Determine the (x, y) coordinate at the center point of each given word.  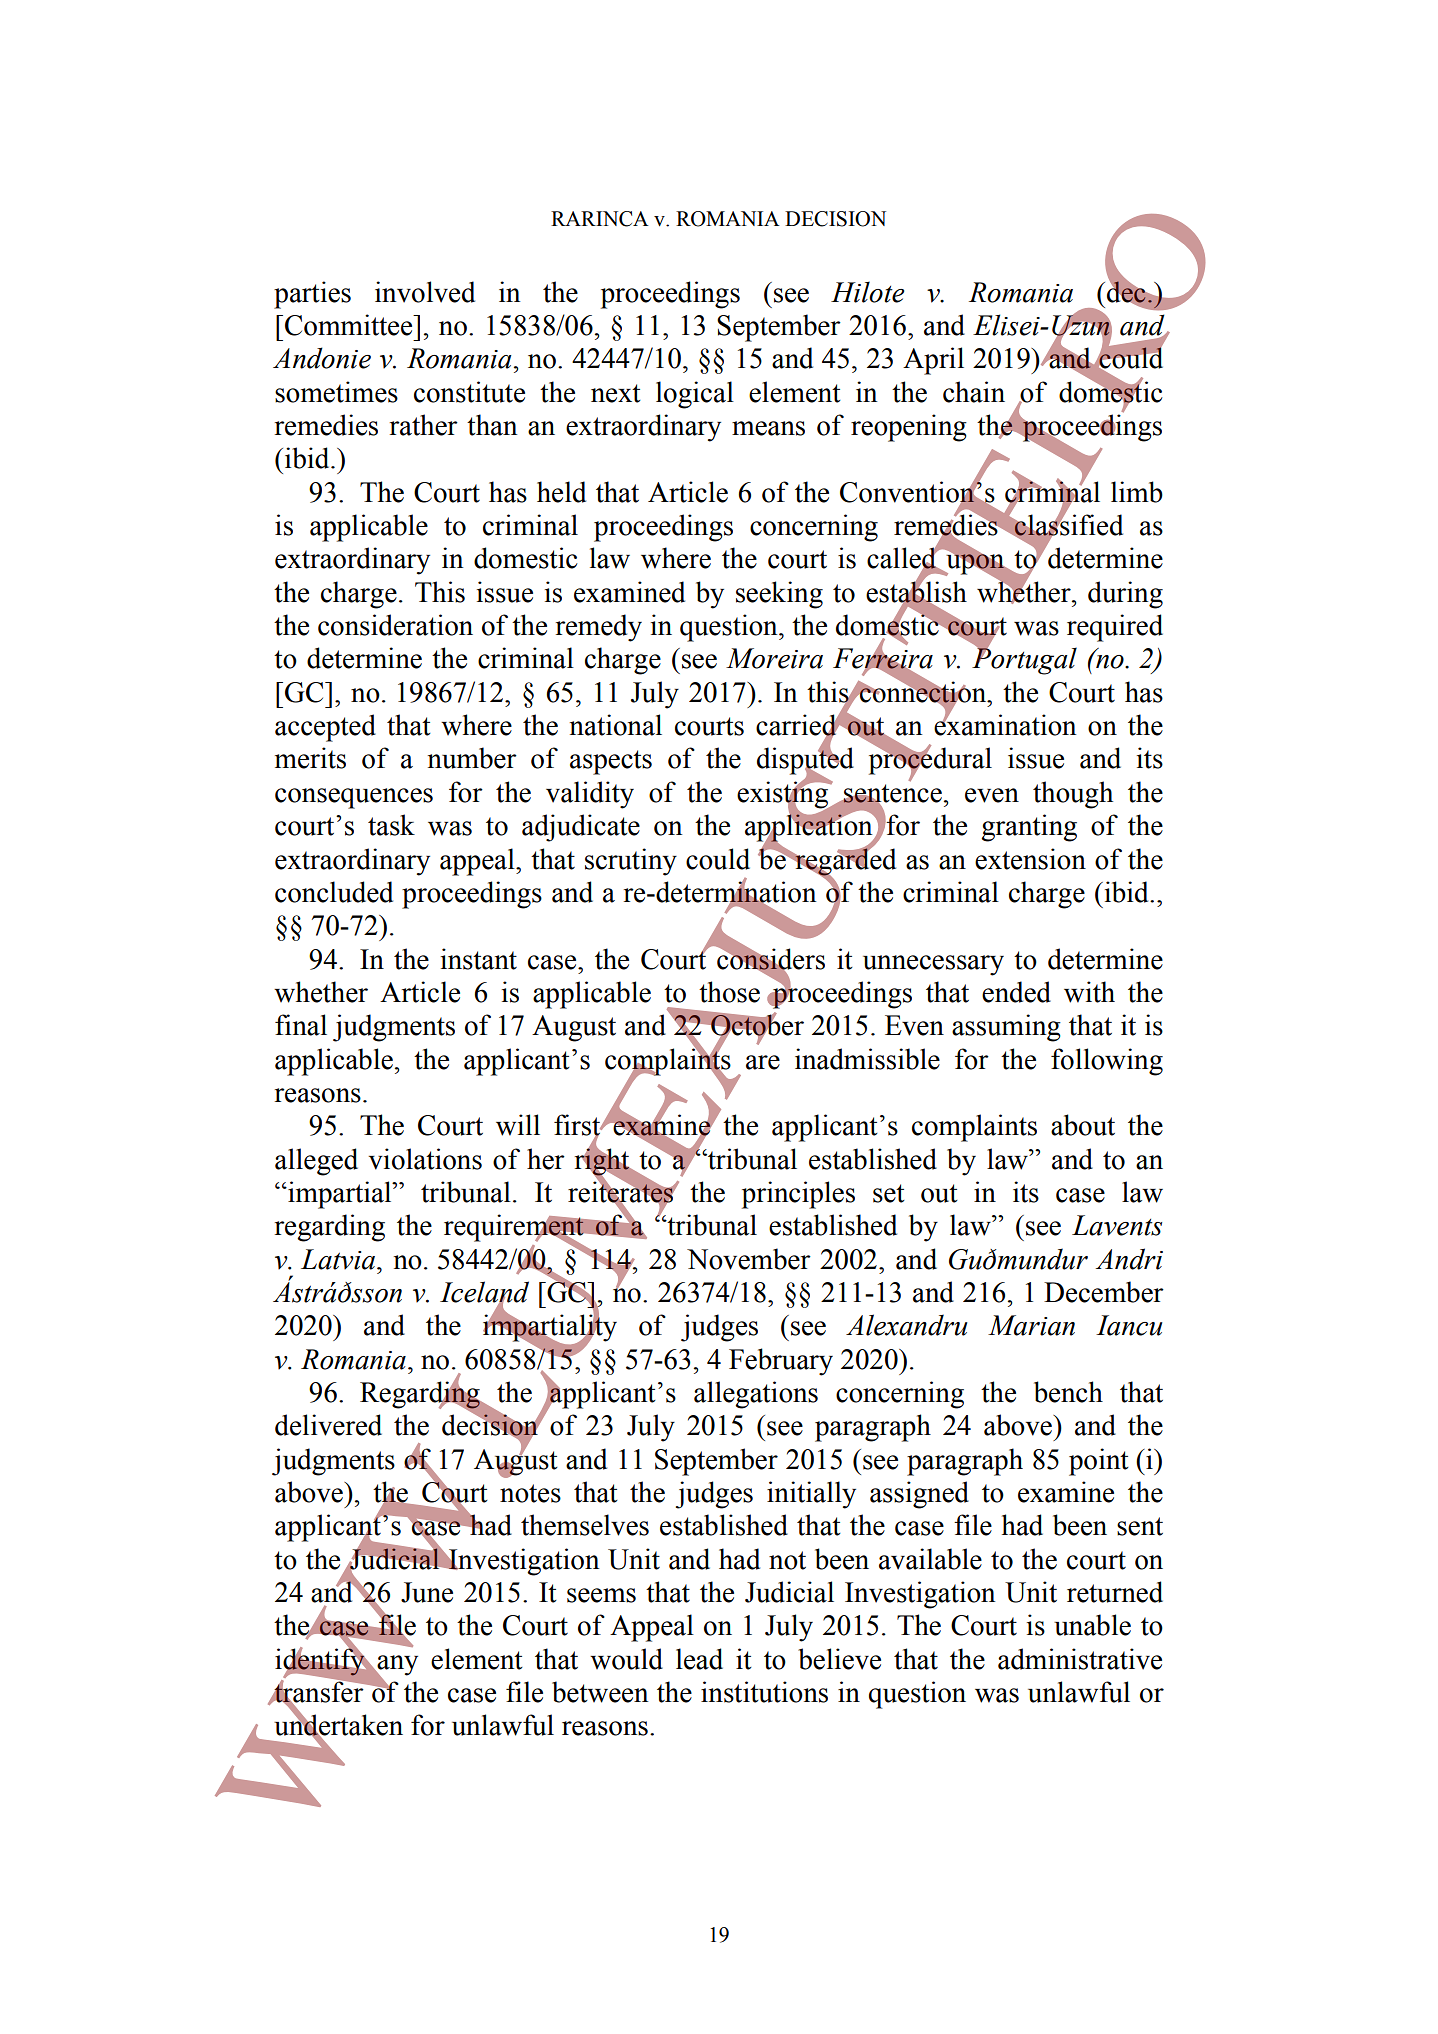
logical (695, 395)
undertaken (338, 1725)
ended (1016, 992)
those (729, 992)
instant (479, 959)
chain (974, 392)
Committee (350, 325)
